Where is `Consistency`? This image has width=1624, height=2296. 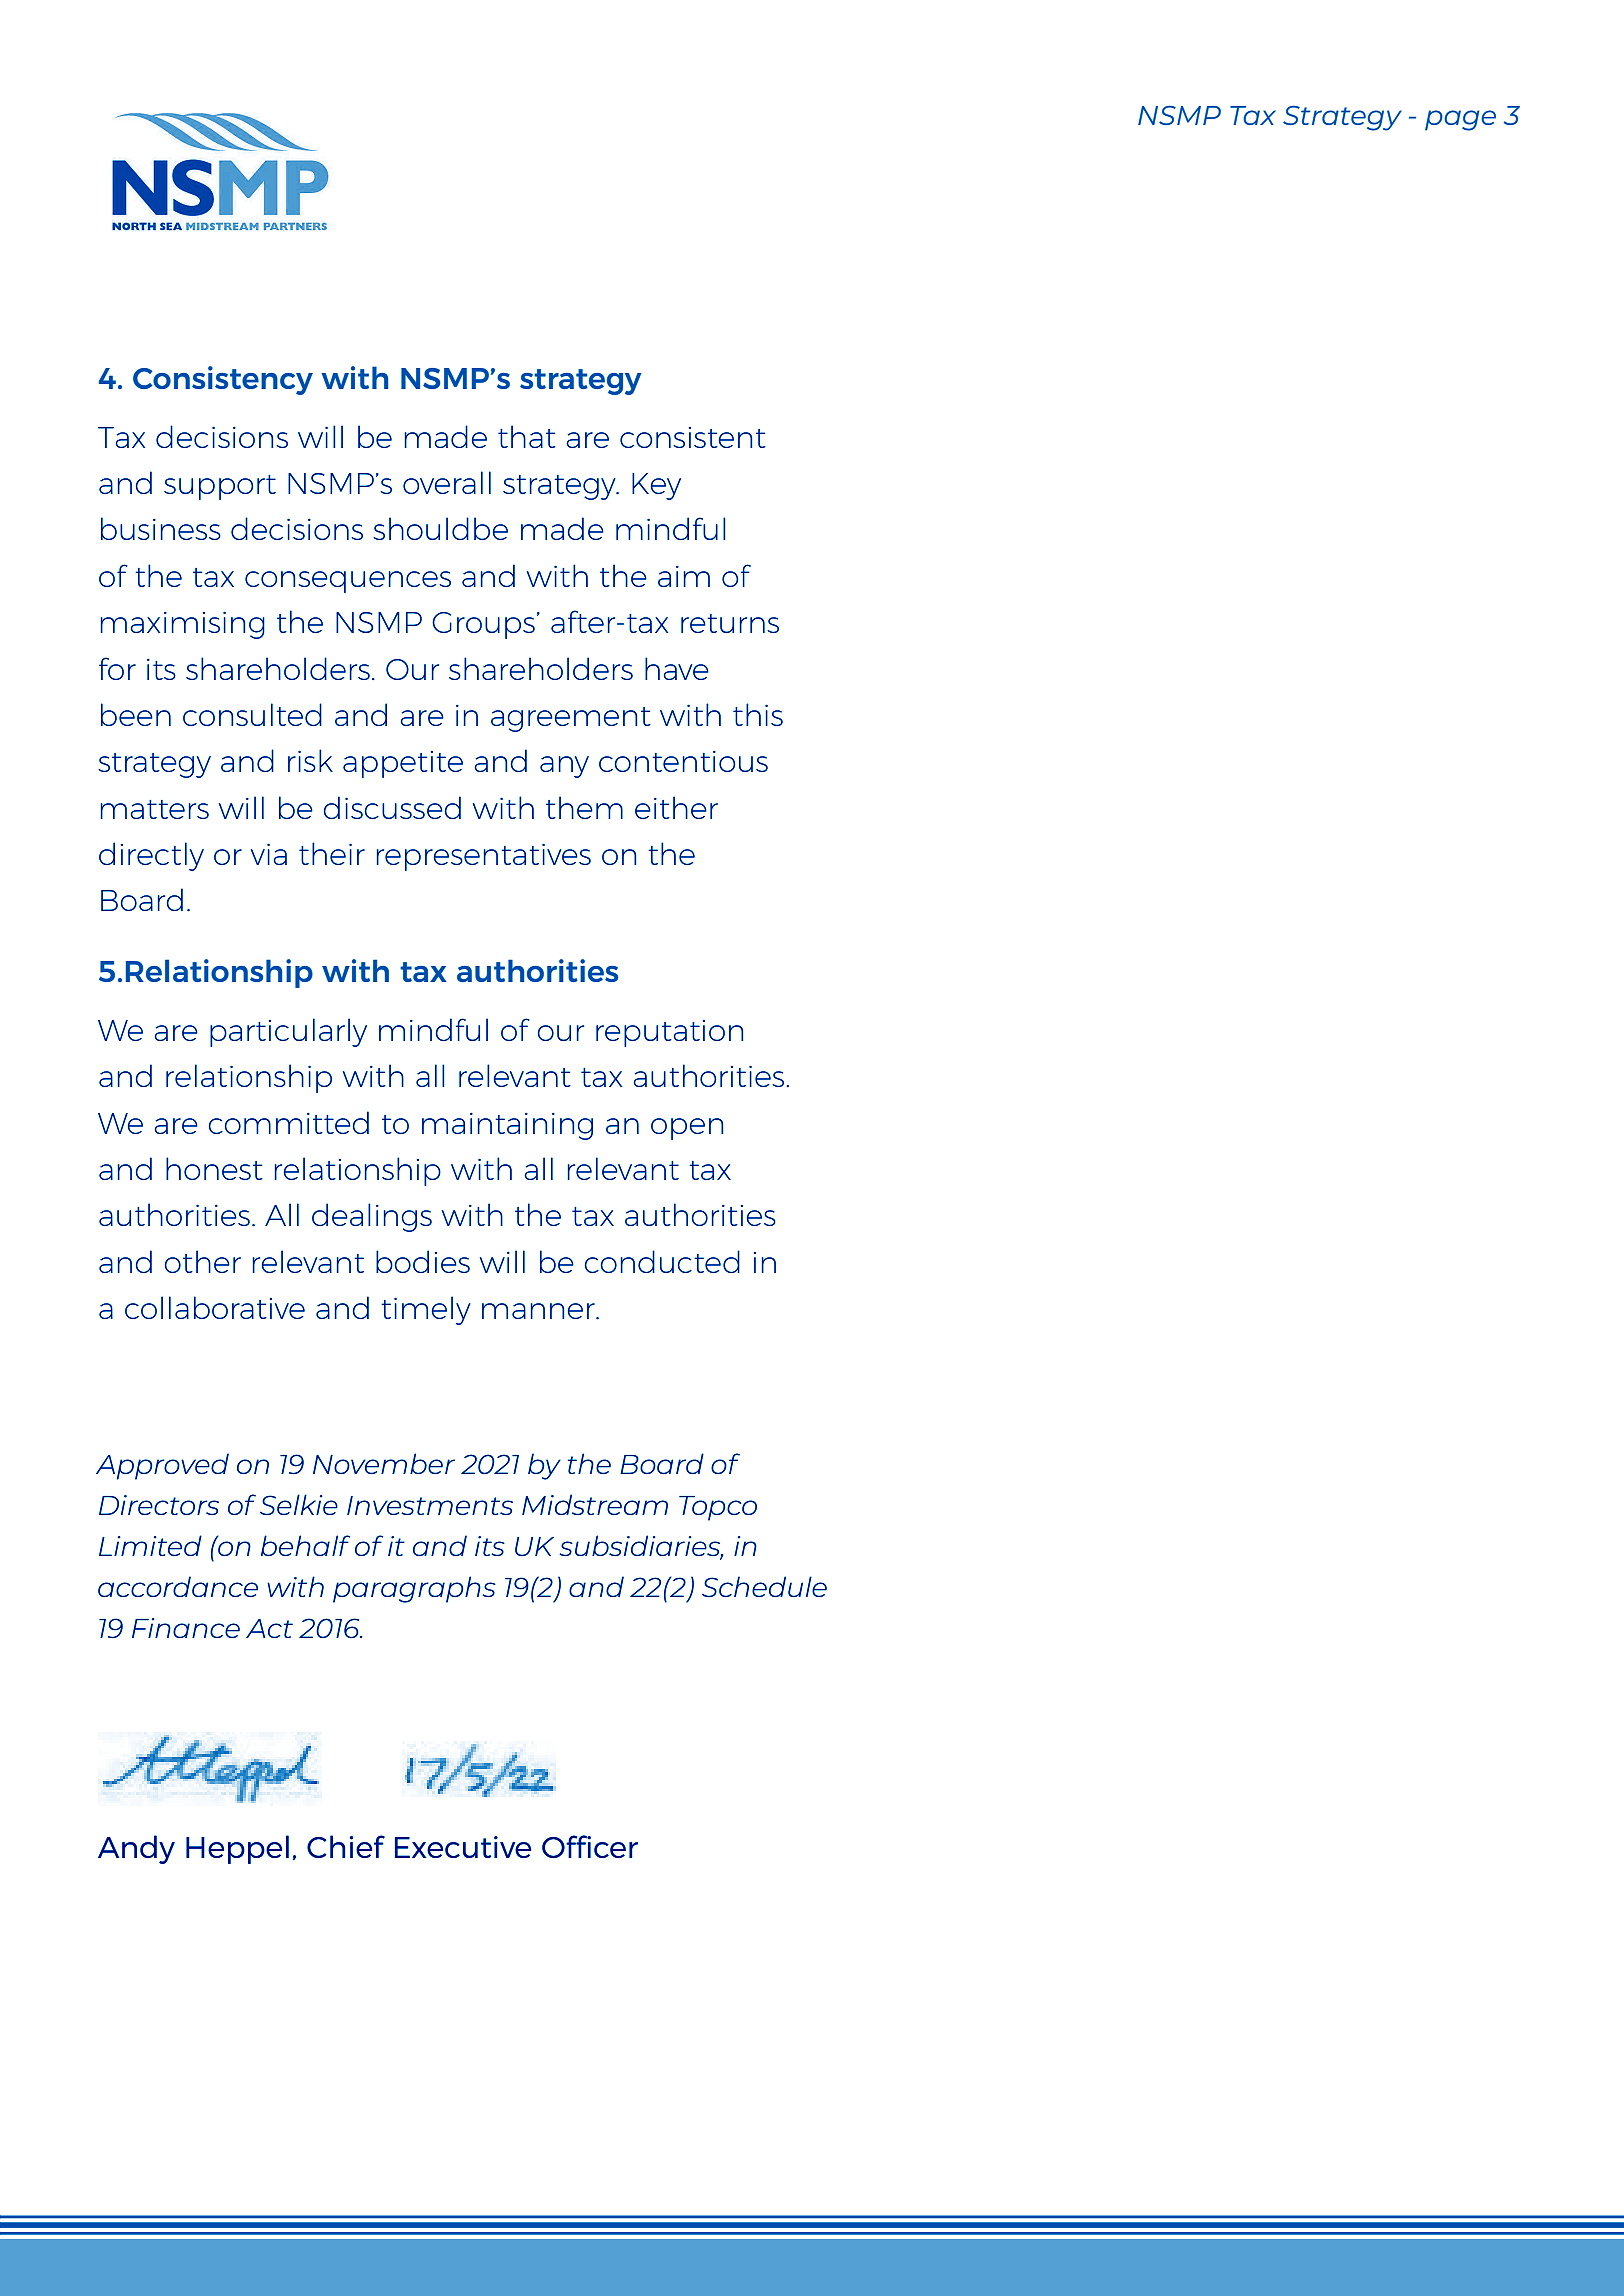 Consistency is located at coordinates (223, 380).
